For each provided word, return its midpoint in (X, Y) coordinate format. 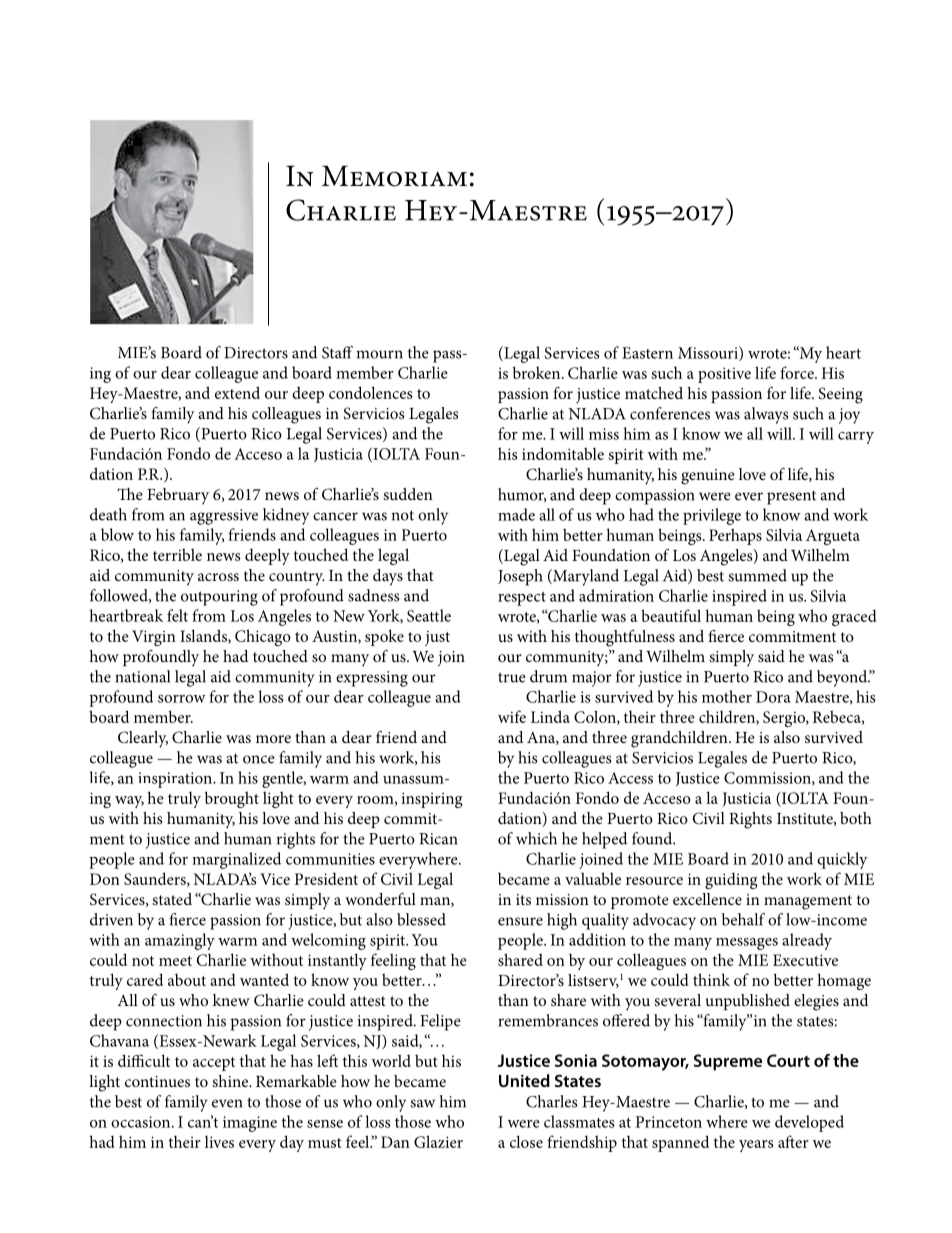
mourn (380, 354)
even (227, 1103)
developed (809, 1123)
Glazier (438, 1141)
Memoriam (394, 176)
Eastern (647, 353)
